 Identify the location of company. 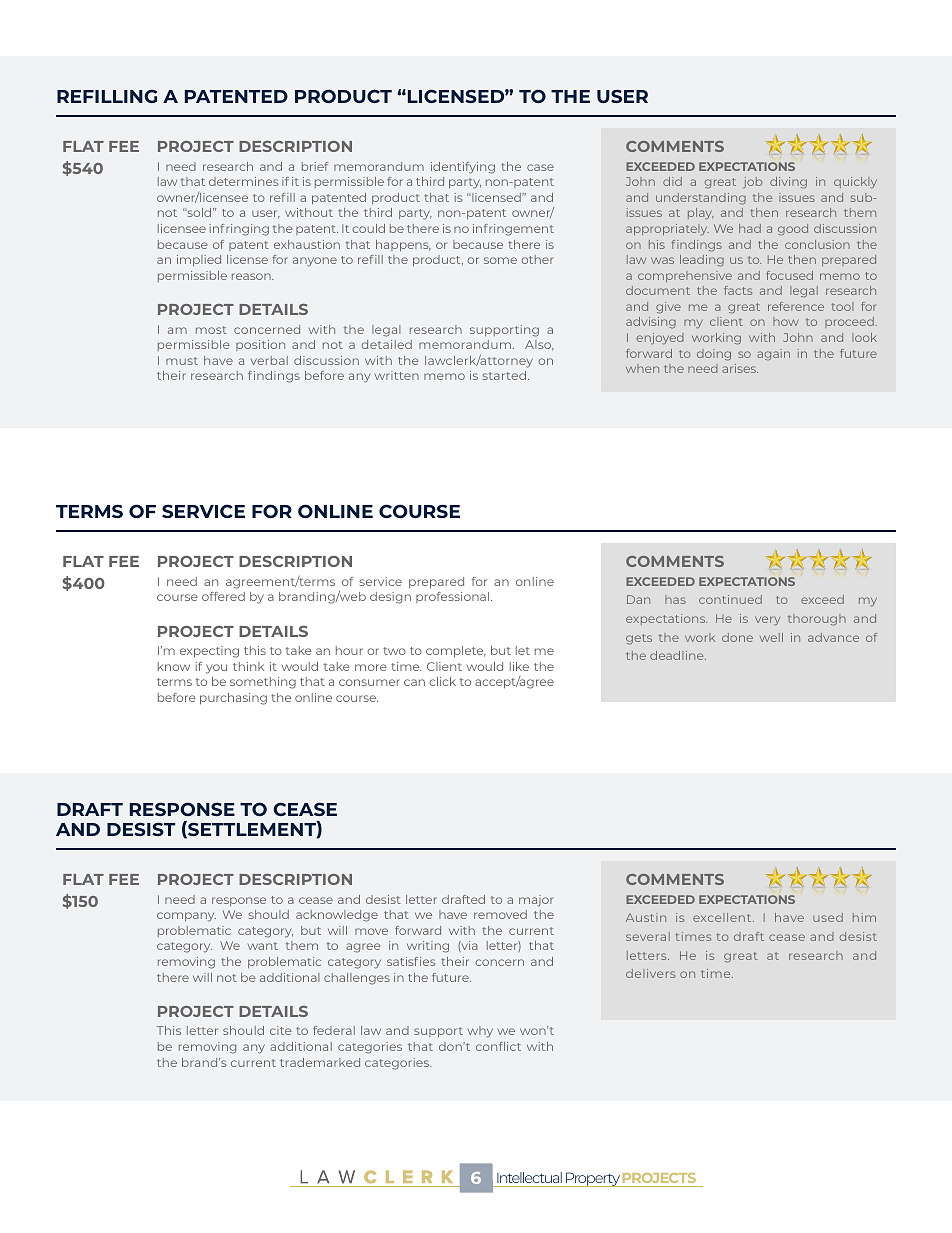
(186, 917).
